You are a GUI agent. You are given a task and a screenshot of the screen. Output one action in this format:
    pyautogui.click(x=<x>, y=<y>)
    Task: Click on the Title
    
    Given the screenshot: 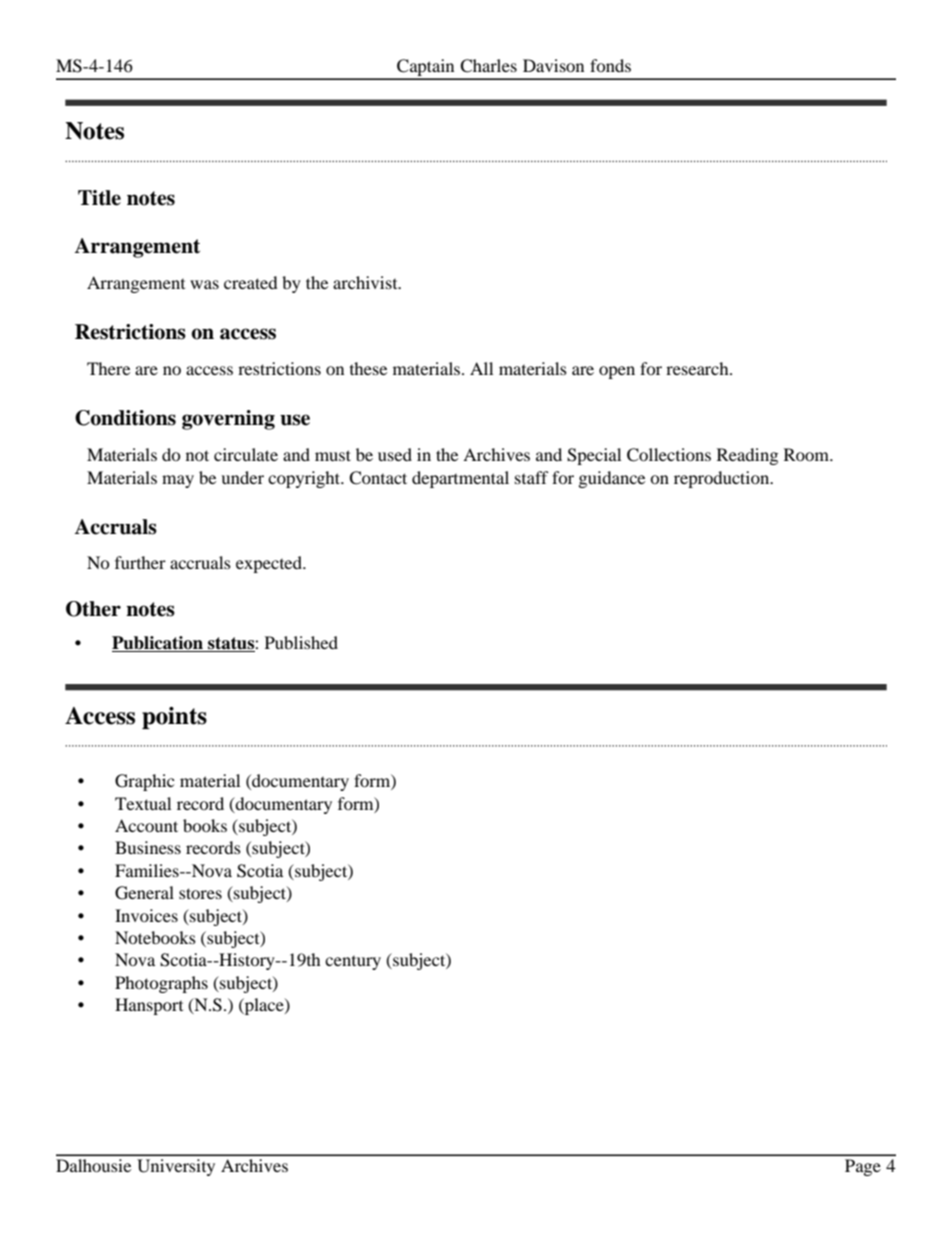 What is the action you would take?
    pyautogui.click(x=99, y=198)
